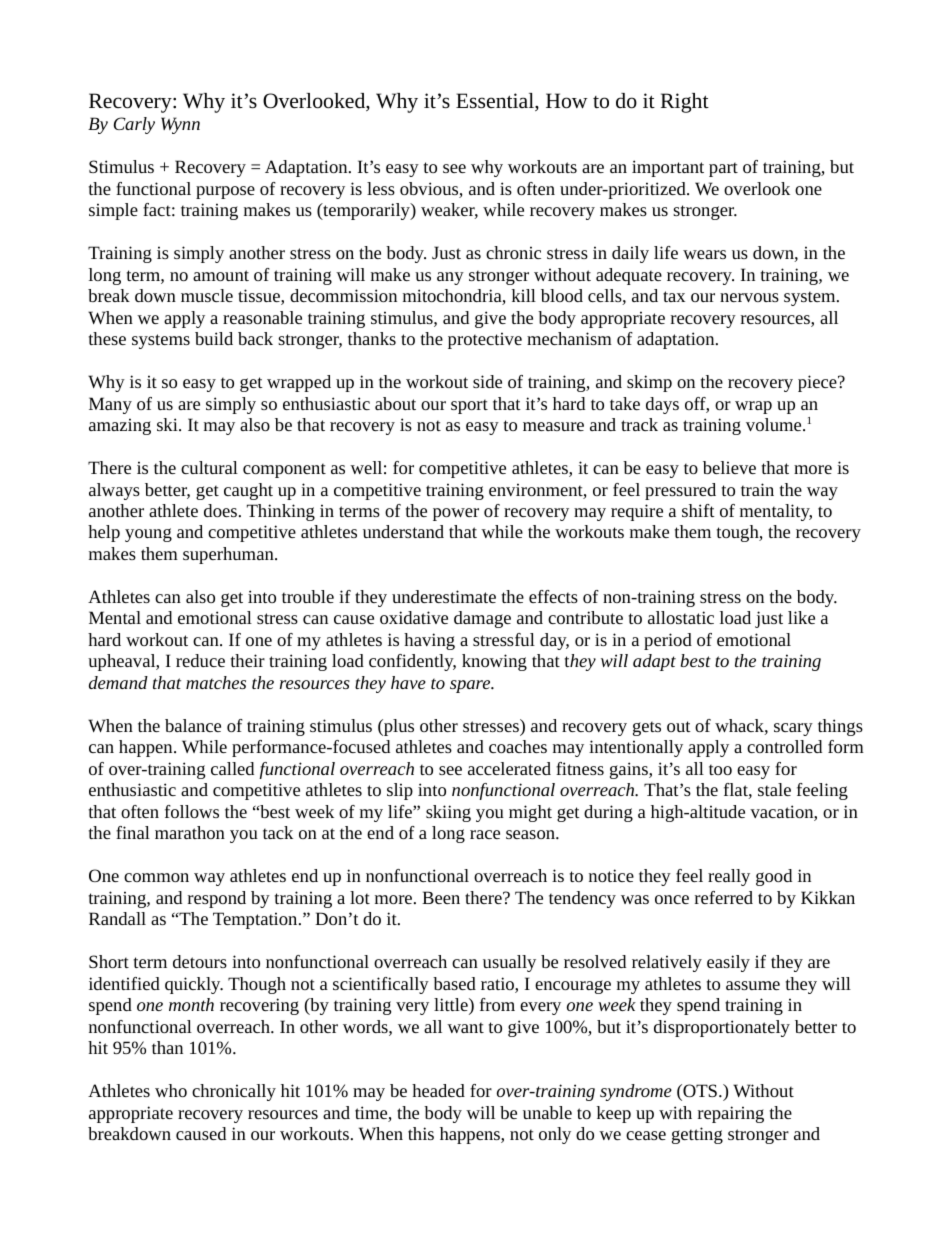 This screenshot has width=952, height=1233. What do you see at coordinates (171, 1090) in the screenshot?
I see `who` at bounding box center [171, 1090].
